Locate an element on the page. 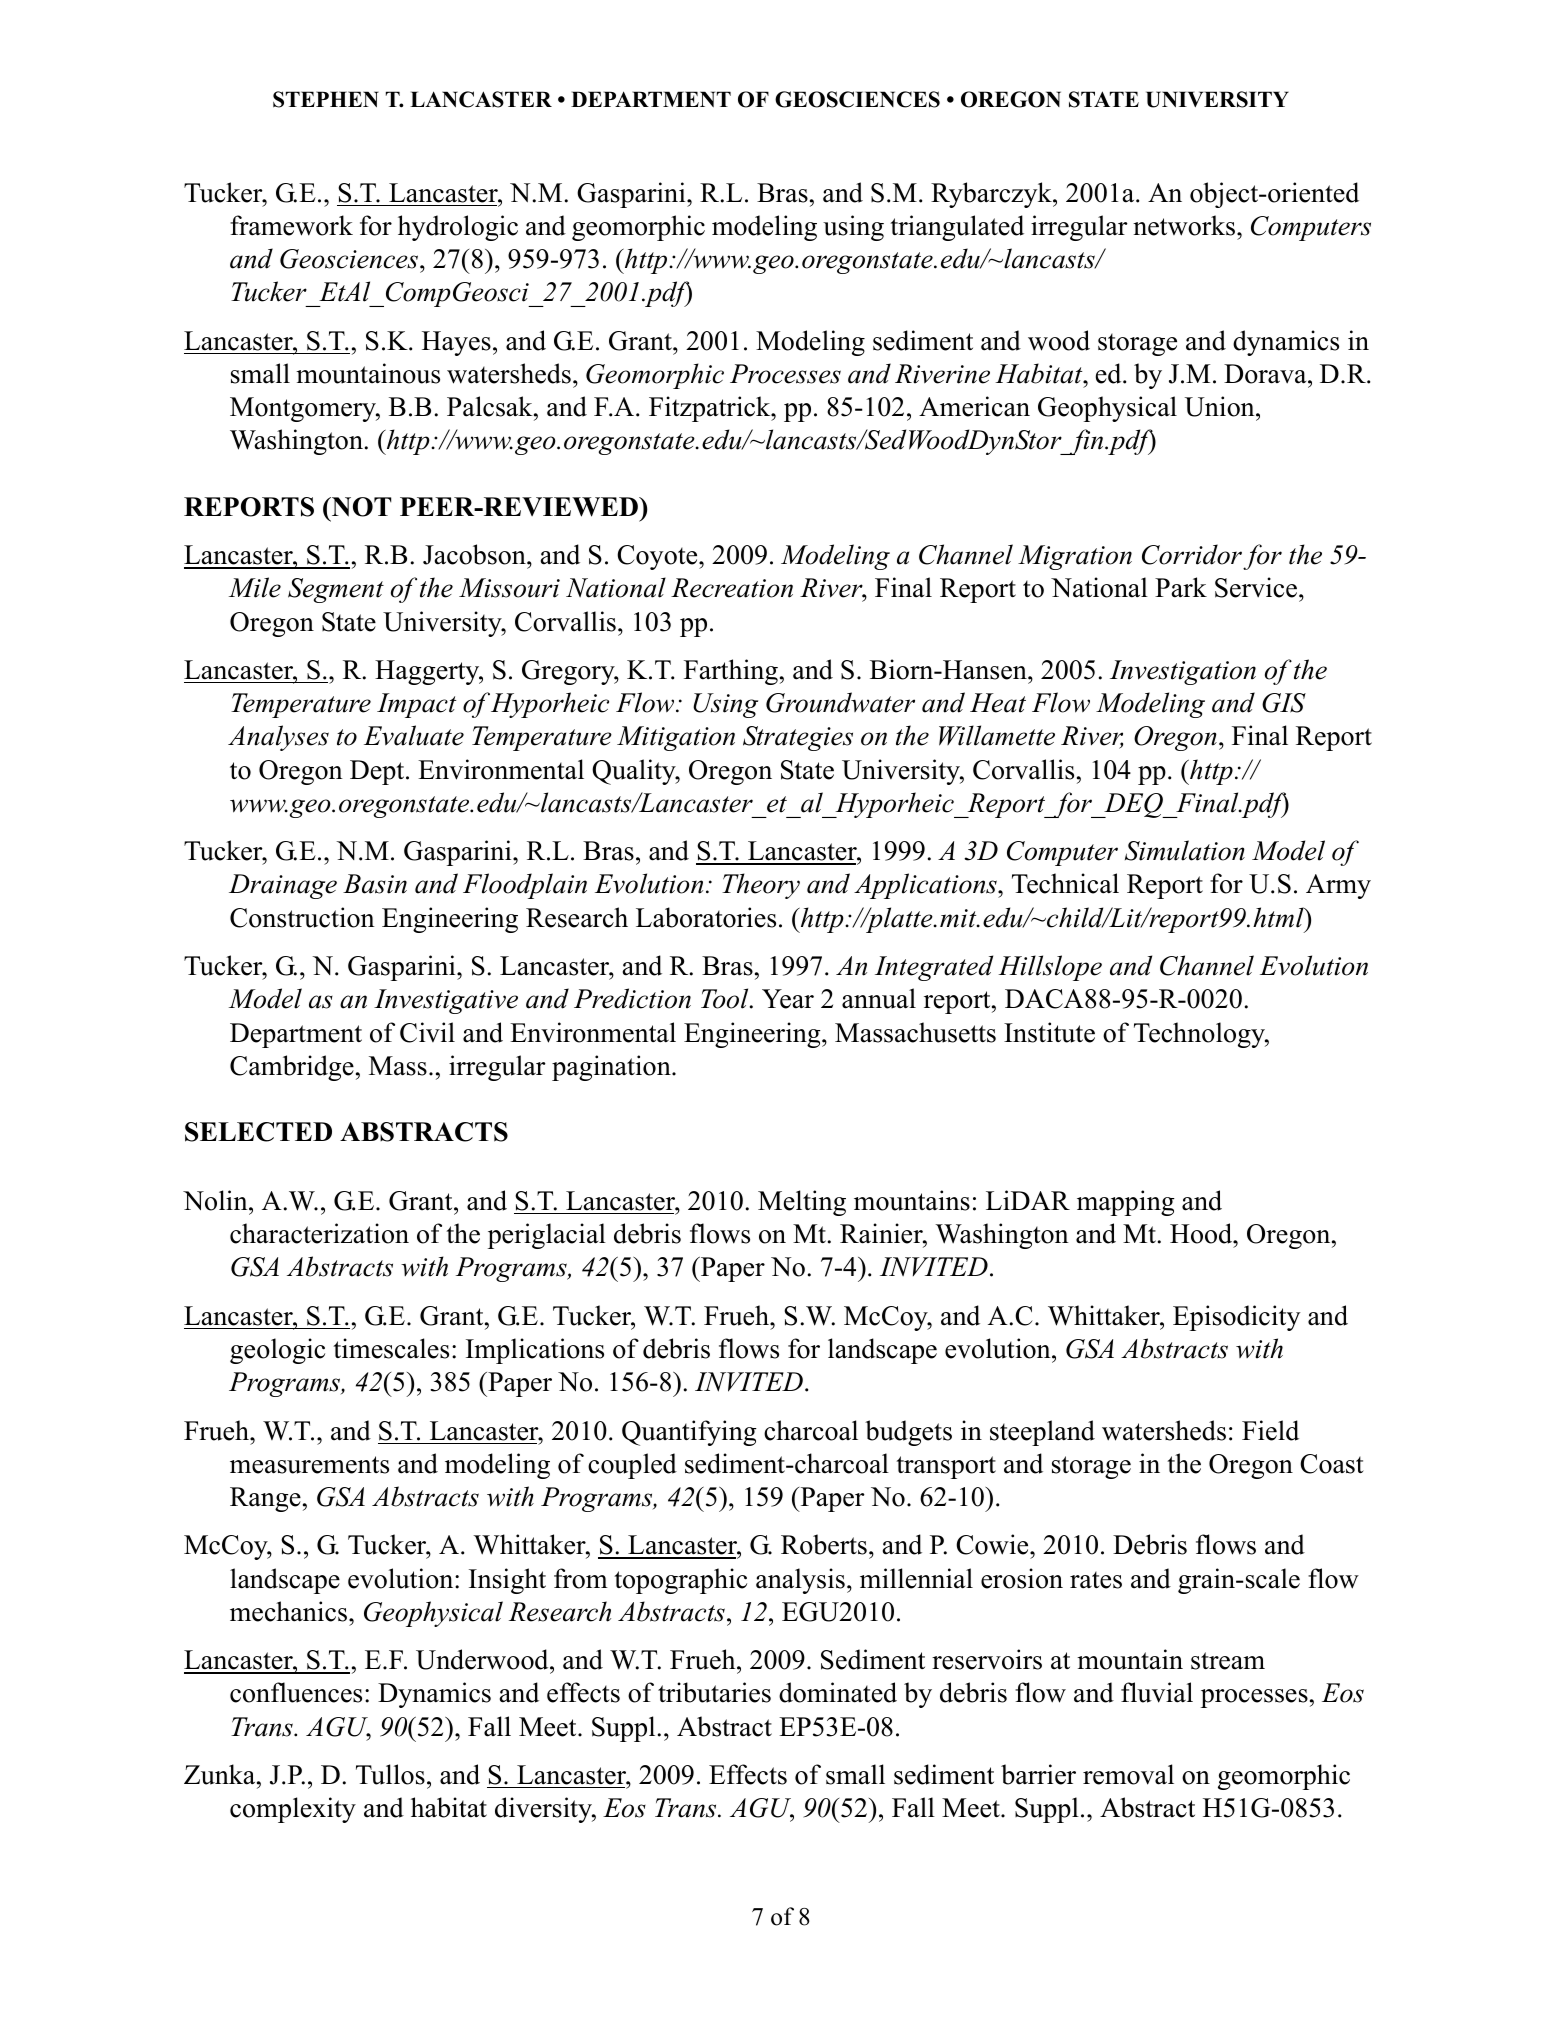  complexity is located at coordinates (293, 1810).
